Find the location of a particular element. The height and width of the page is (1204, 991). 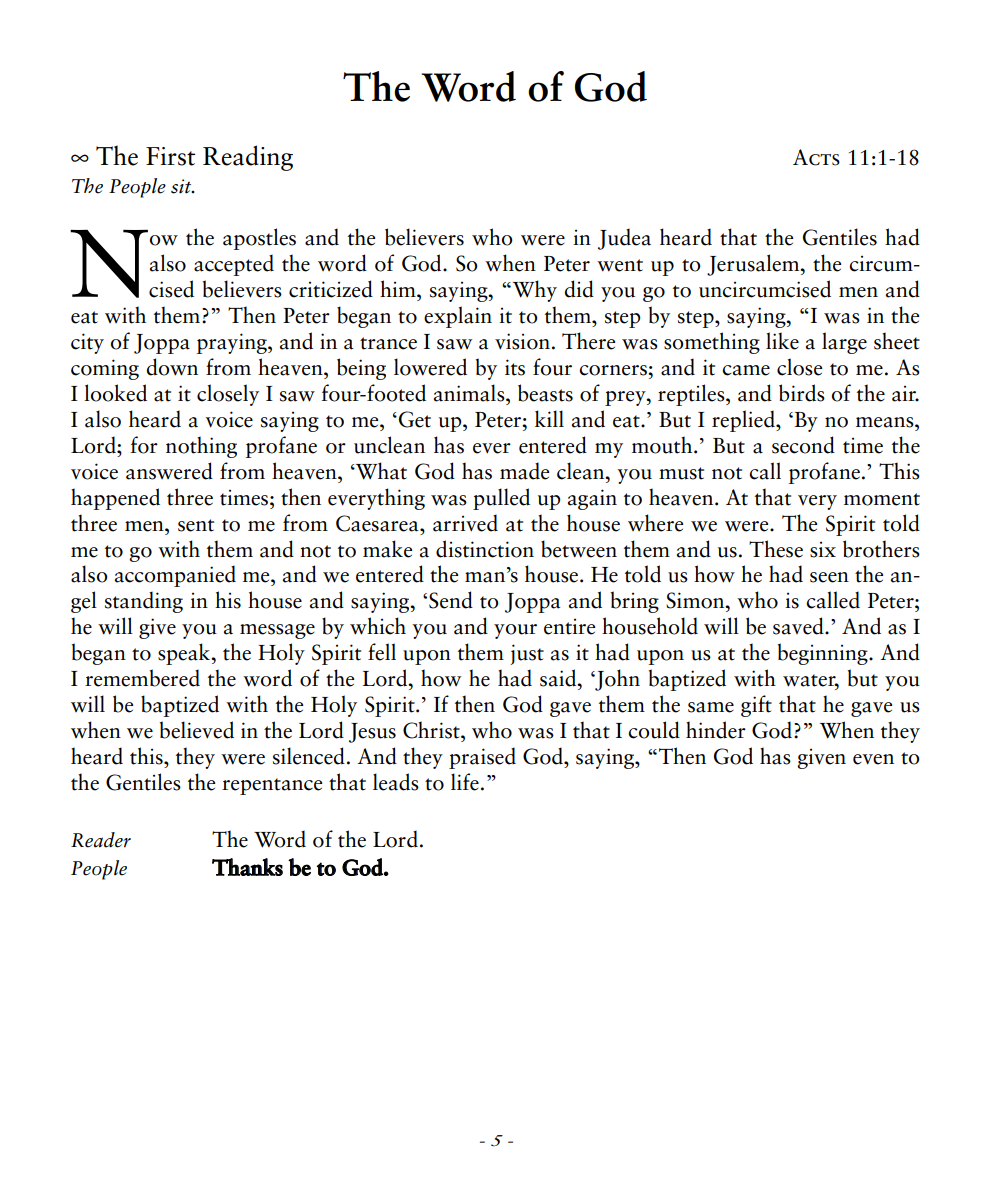

Judea is located at coordinates (624, 239).
